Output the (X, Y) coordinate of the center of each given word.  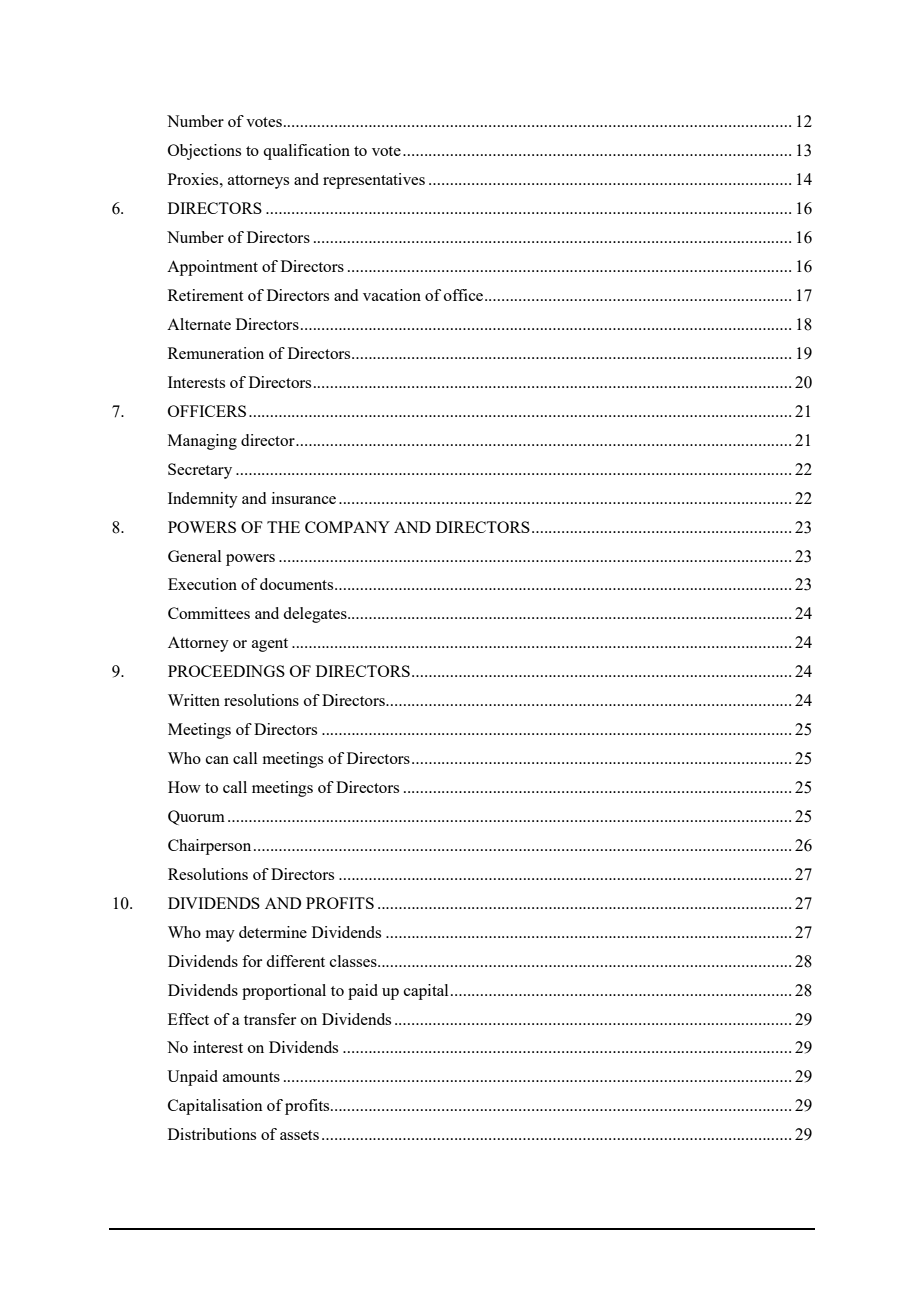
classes (354, 961)
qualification (306, 152)
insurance (304, 498)
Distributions (212, 1134)
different (295, 961)
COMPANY (347, 527)
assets (299, 1135)
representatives (374, 181)
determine (273, 932)
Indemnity (203, 500)
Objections (204, 152)
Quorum (196, 817)
